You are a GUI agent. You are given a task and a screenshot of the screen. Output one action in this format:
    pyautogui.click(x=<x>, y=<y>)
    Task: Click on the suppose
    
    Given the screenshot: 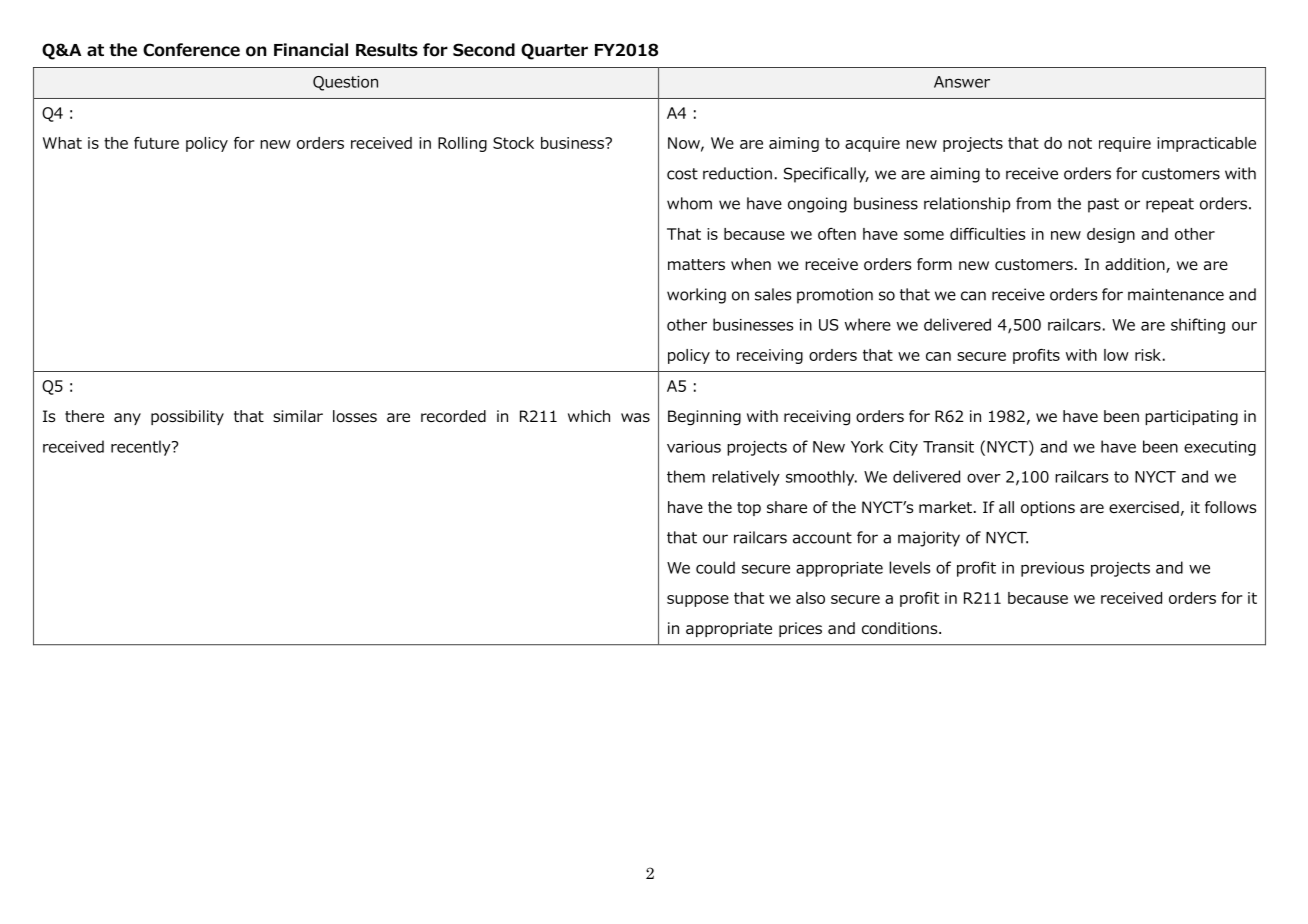 What is the action you would take?
    pyautogui.click(x=698, y=601)
